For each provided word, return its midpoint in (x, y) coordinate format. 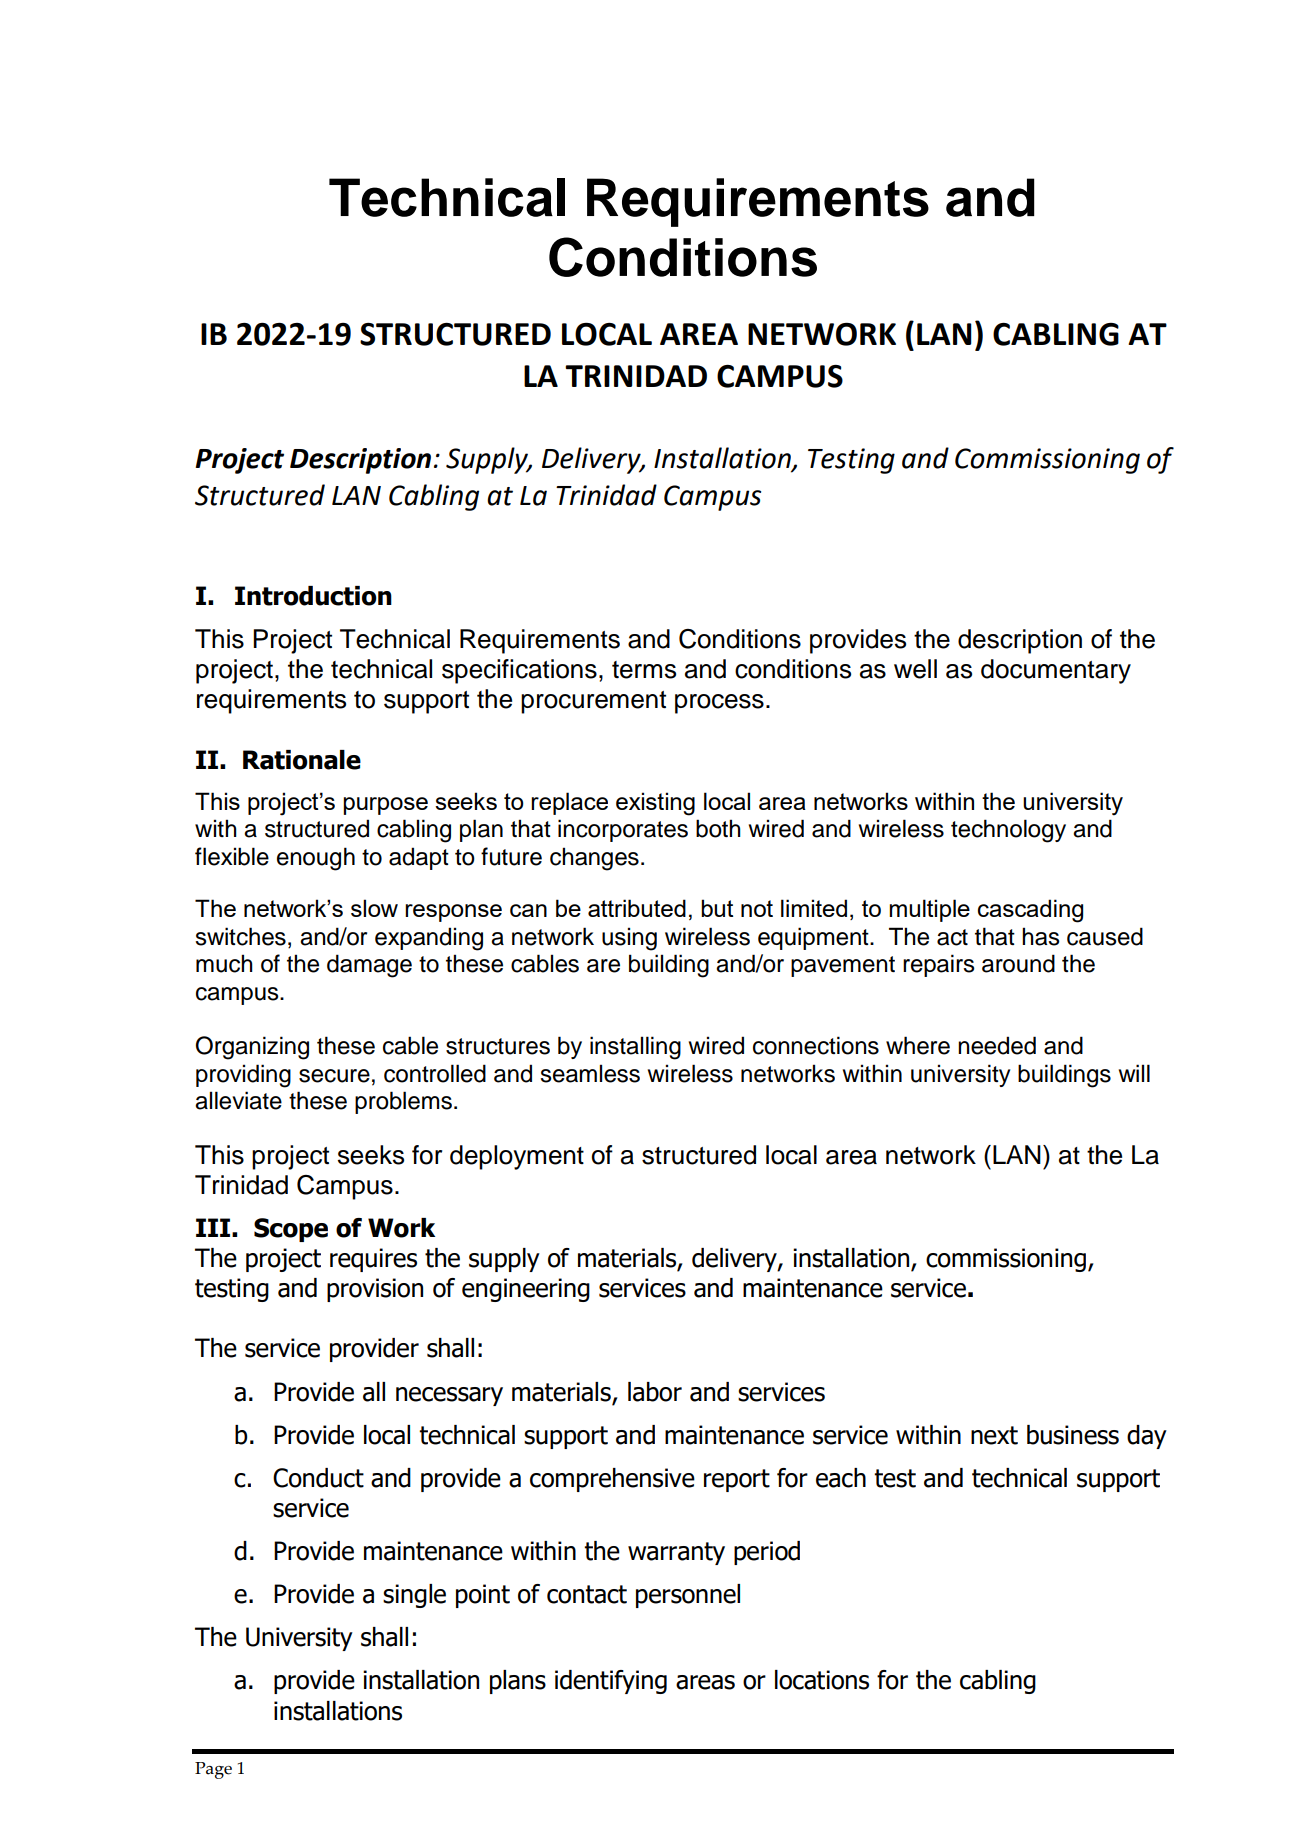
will (1134, 1073)
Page (213, 1770)
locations (822, 1680)
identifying (611, 1682)
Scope (291, 1230)
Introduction (313, 596)
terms (644, 670)
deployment (517, 1157)
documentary (1056, 671)
